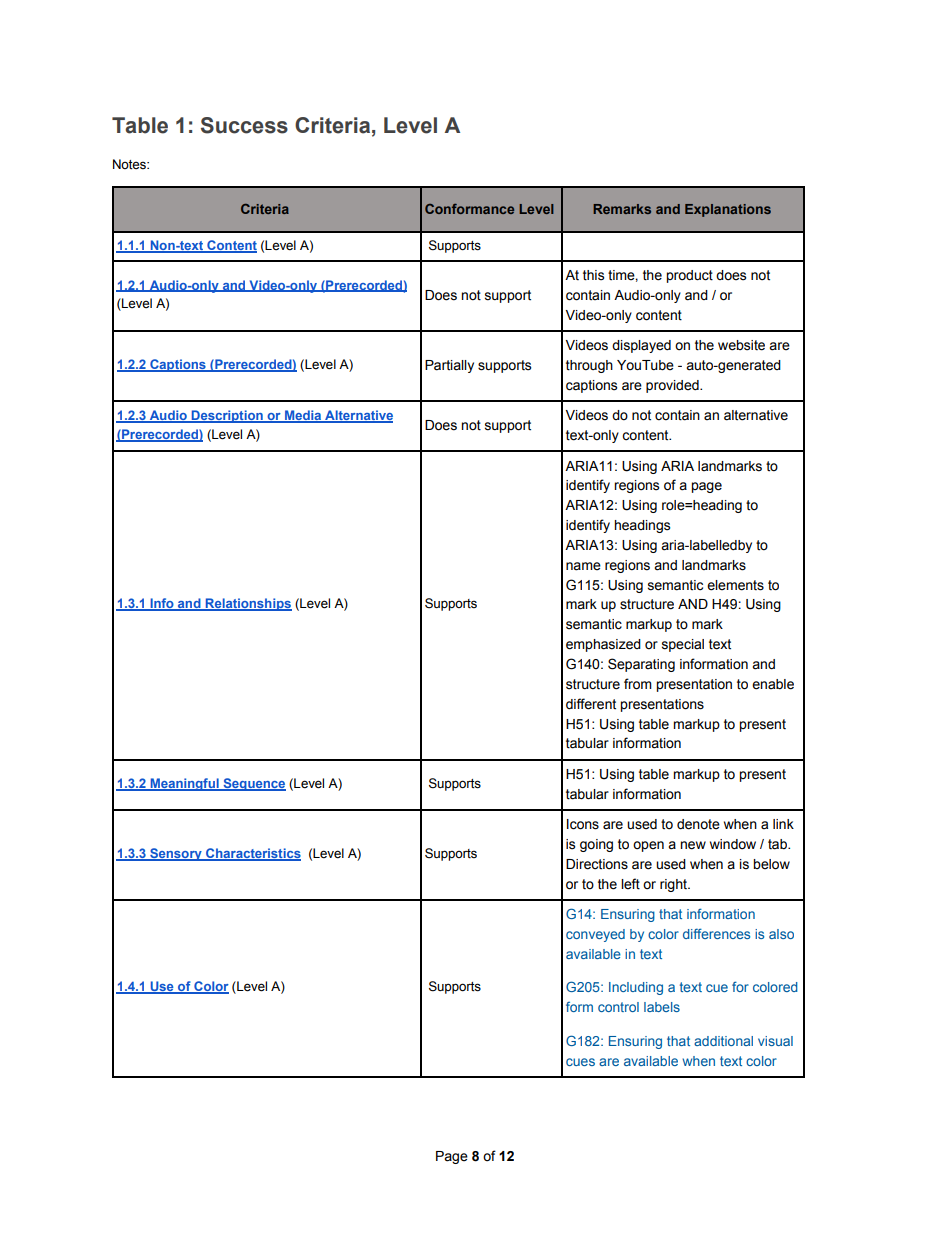 Image resolution: width=952 pixels, height=1233 pixels. What do you see at coordinates (583, 566) in the screenshot?
I see `name` at bounding box center [583, 566].
